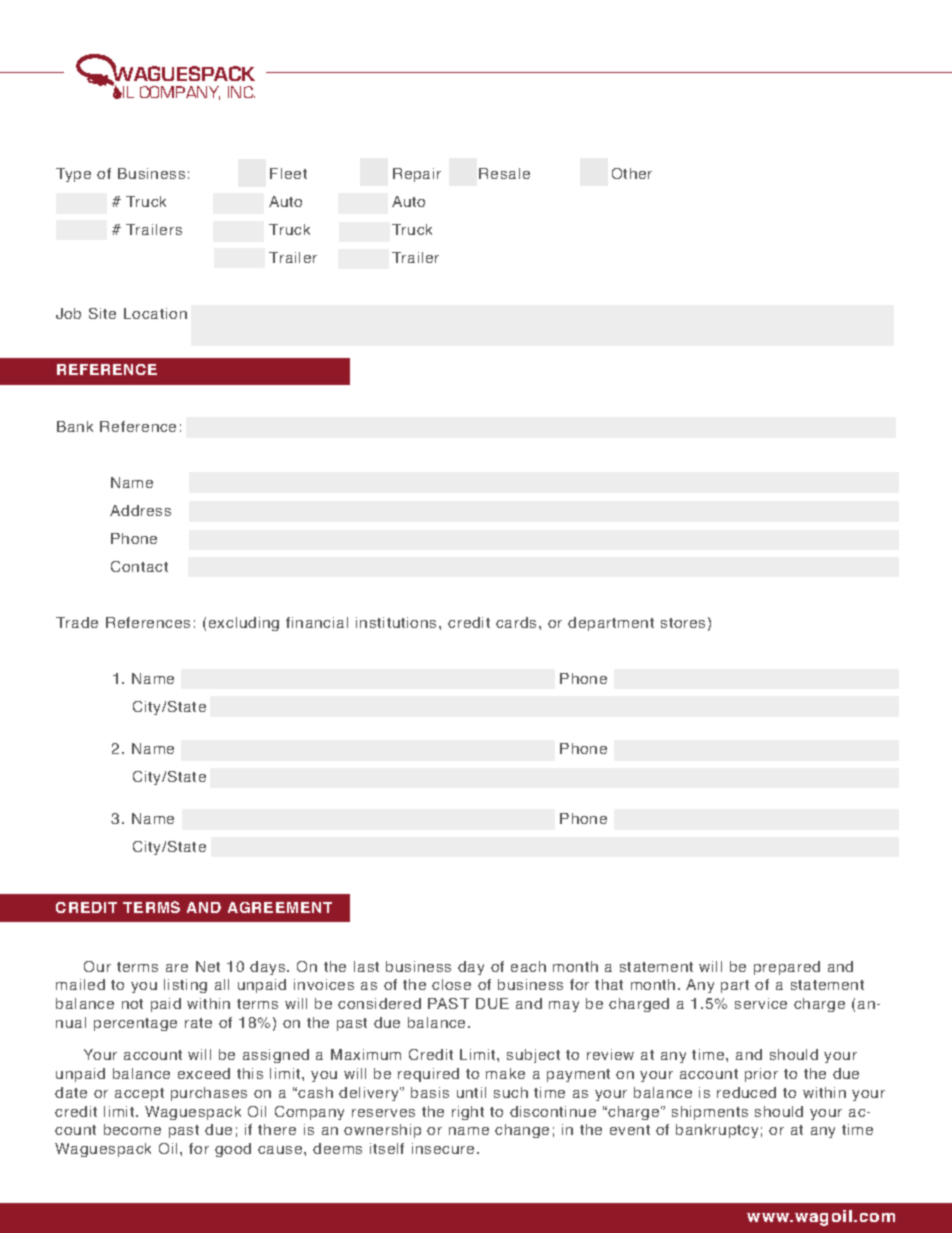 The image size is (952, 1233). Describe the element at coordinates (280, 907) in the document. I see `AGREEMENT` at that location.
